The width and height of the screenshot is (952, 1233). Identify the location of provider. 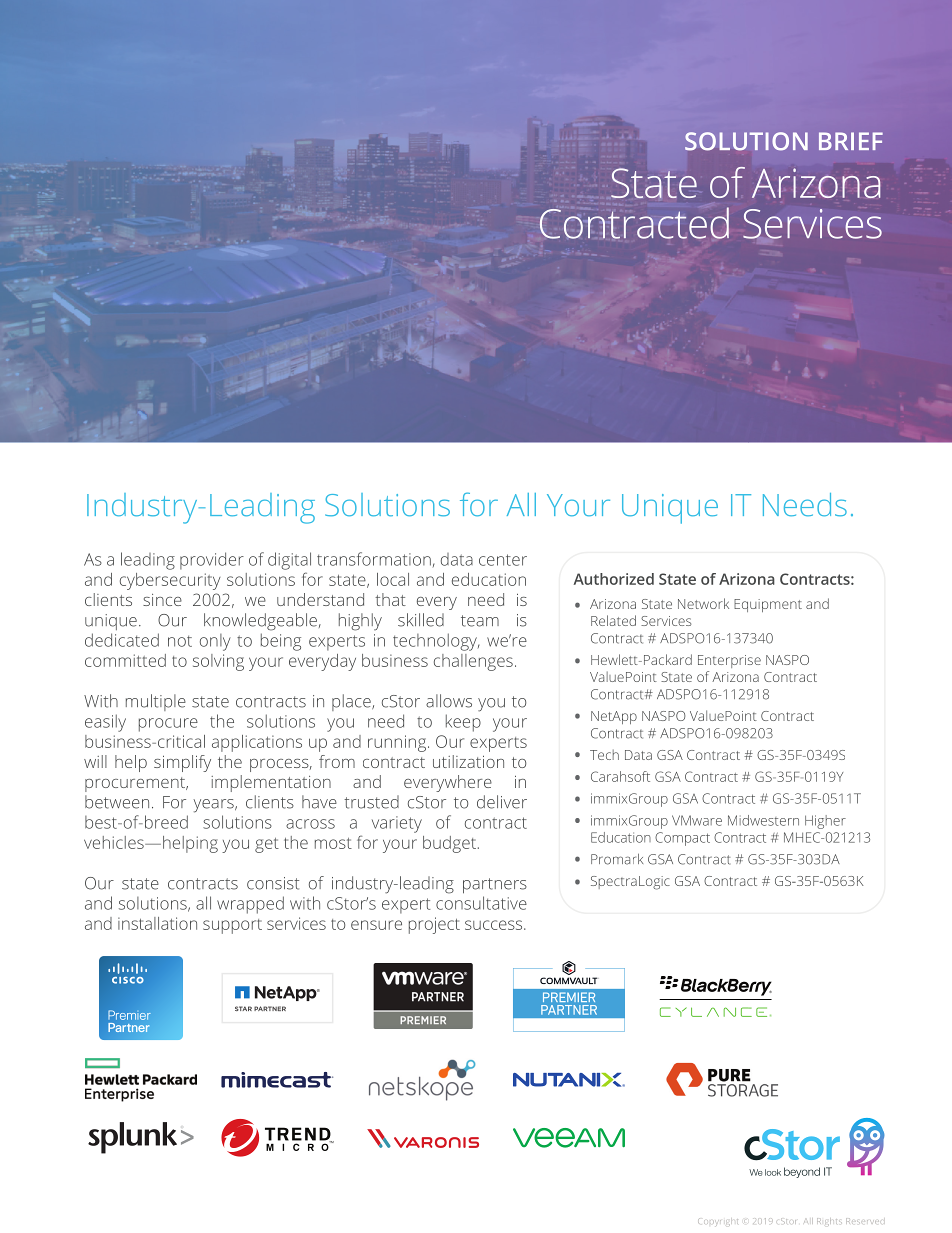
(212, 561).
